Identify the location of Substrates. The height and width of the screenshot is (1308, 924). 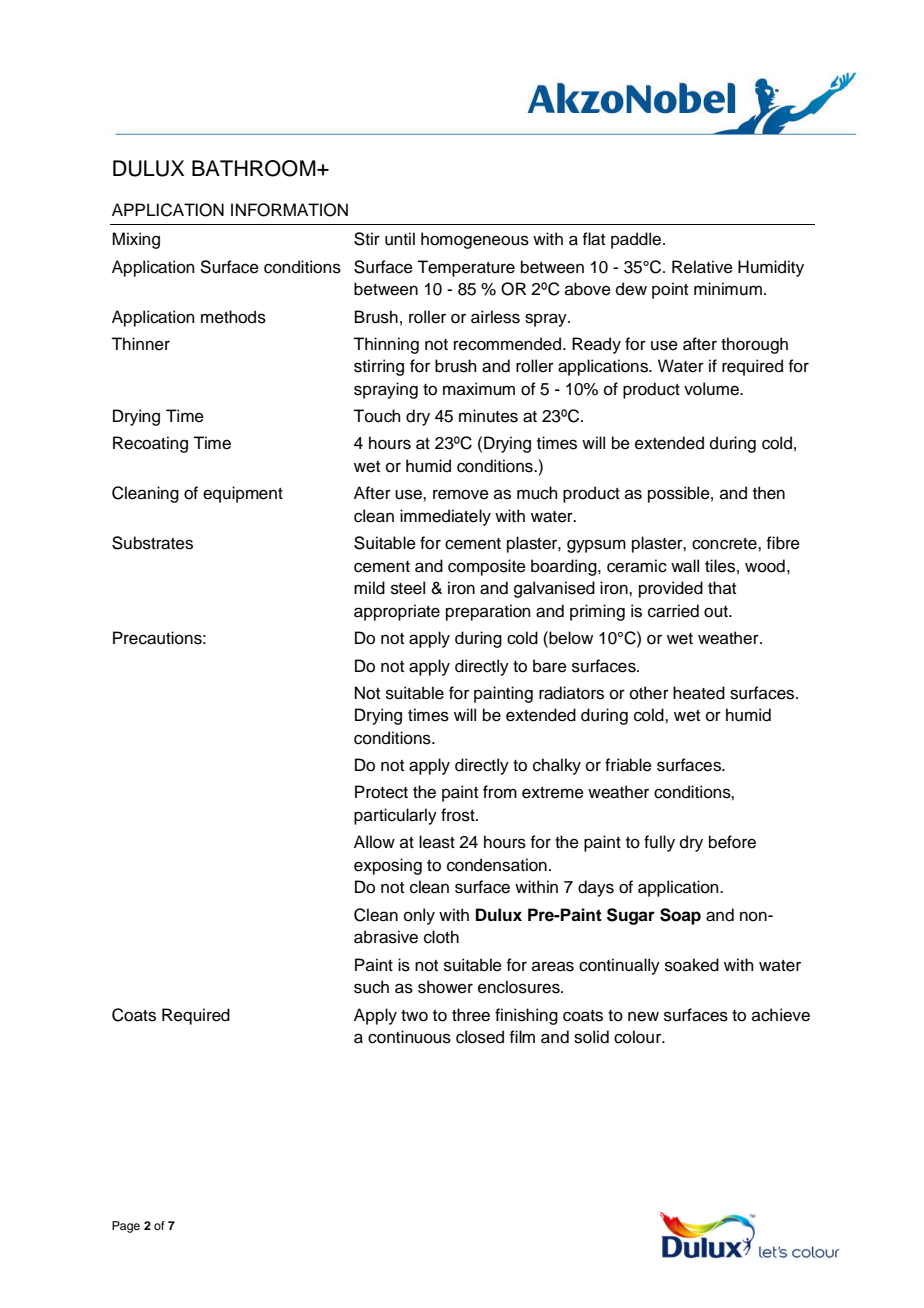
(152, 543).
